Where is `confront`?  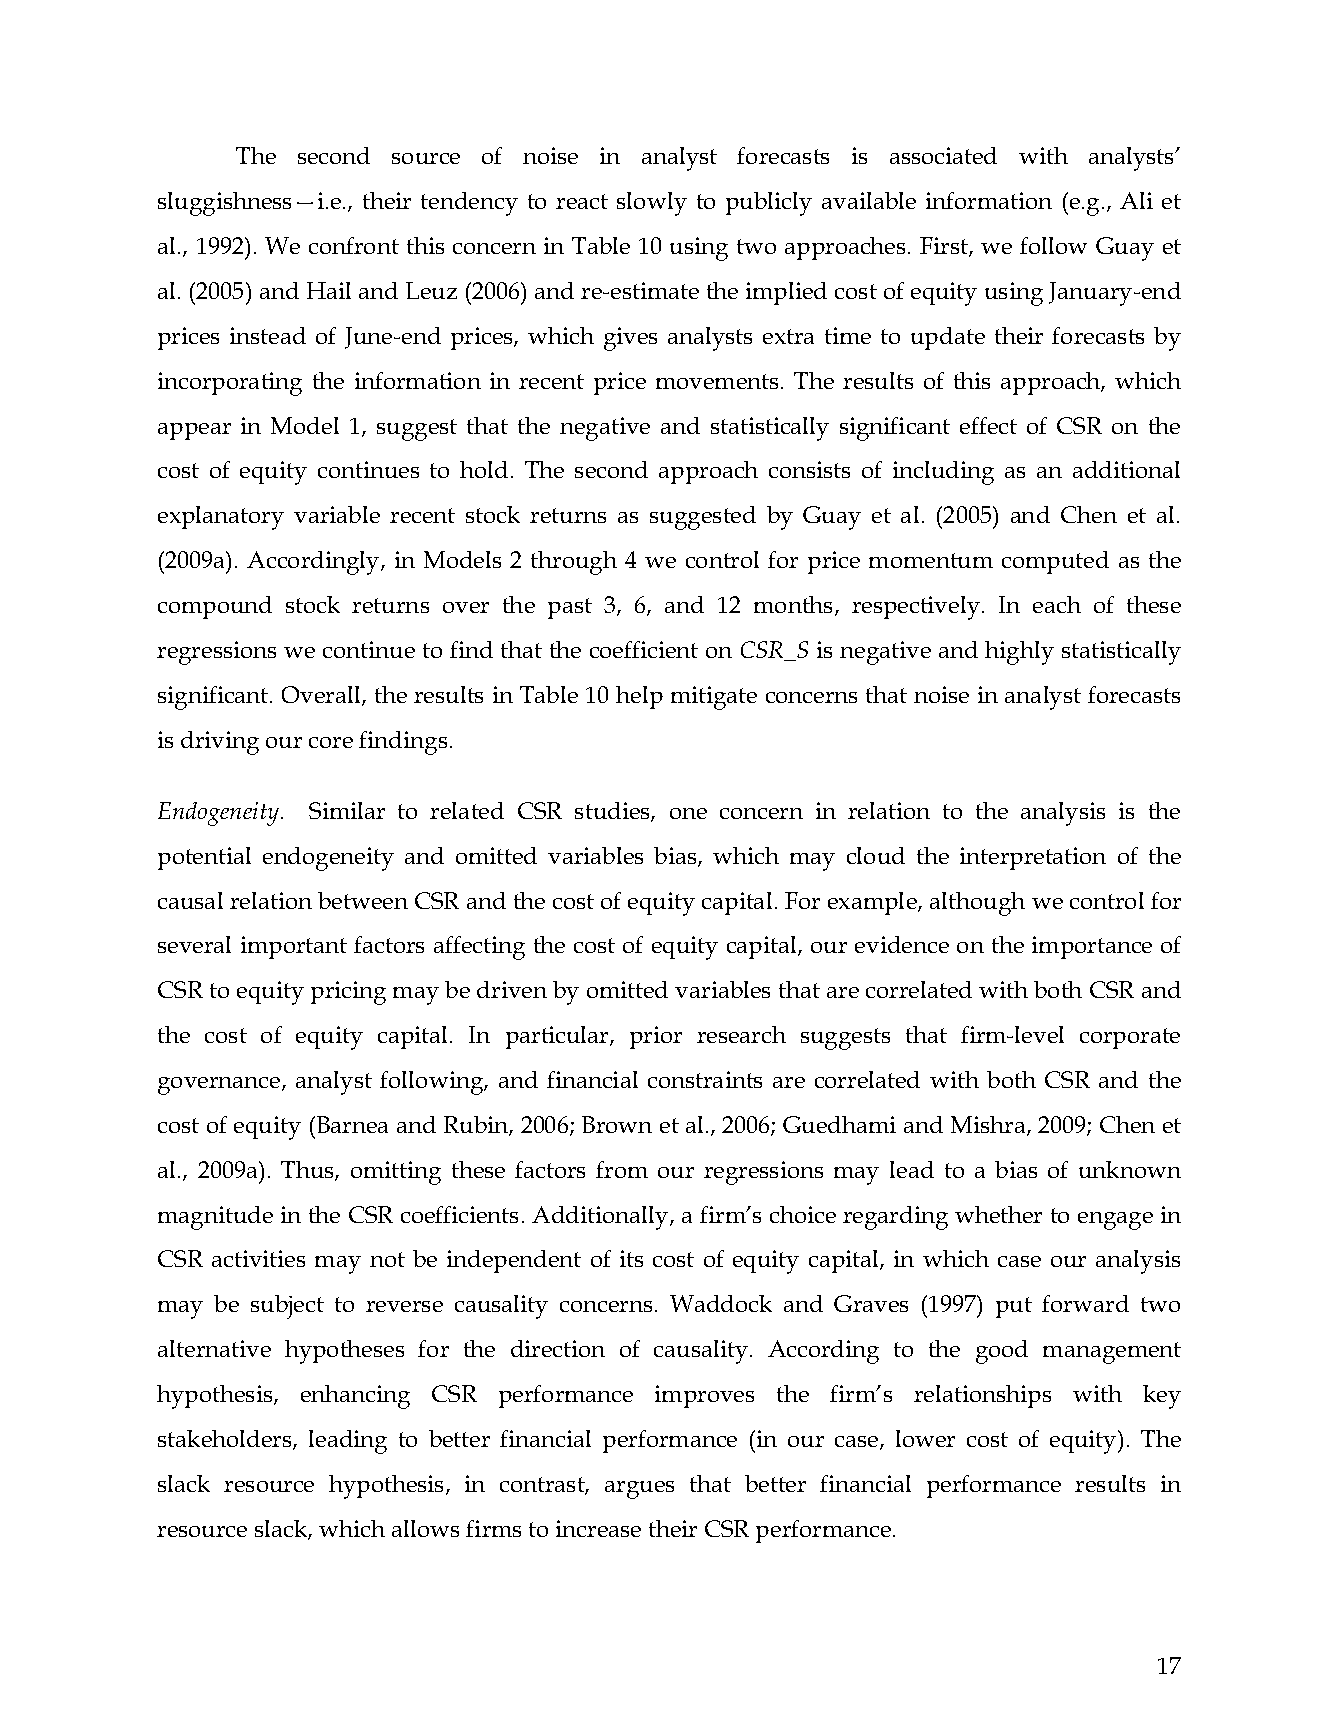 confront is located at coordinates (354, 245).
